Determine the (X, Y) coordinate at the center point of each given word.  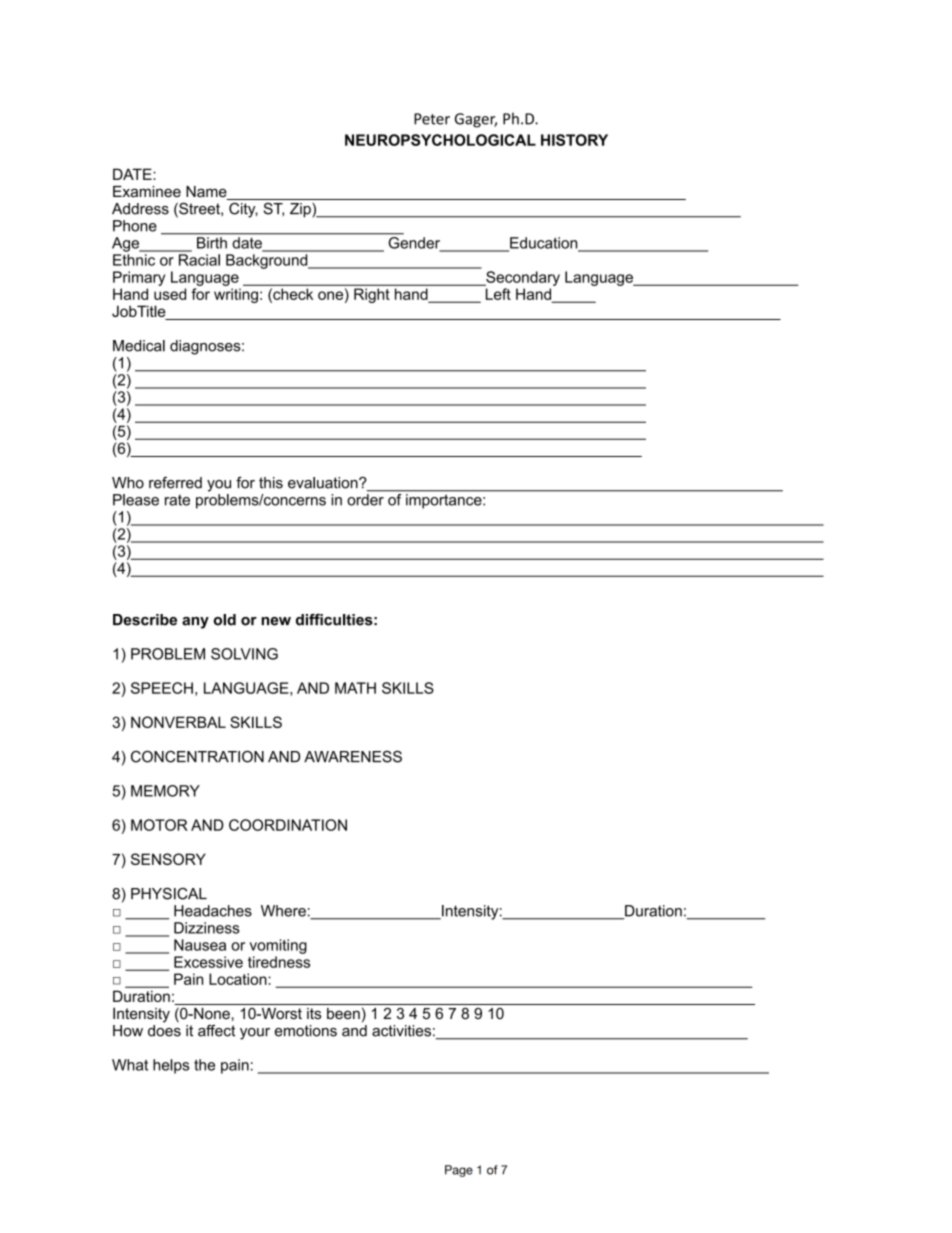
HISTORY (574, 140)
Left (498, 294)
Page (459, 1171)
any (195, 623)
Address (140, 209)
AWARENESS (353, 757)
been (343, 1013)
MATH (355, 688)
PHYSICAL (169, 894)
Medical (139, 346)
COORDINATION (288, 825)
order (365, 500)
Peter (432, 119)
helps (171, 1066)
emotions (306, 1031)
